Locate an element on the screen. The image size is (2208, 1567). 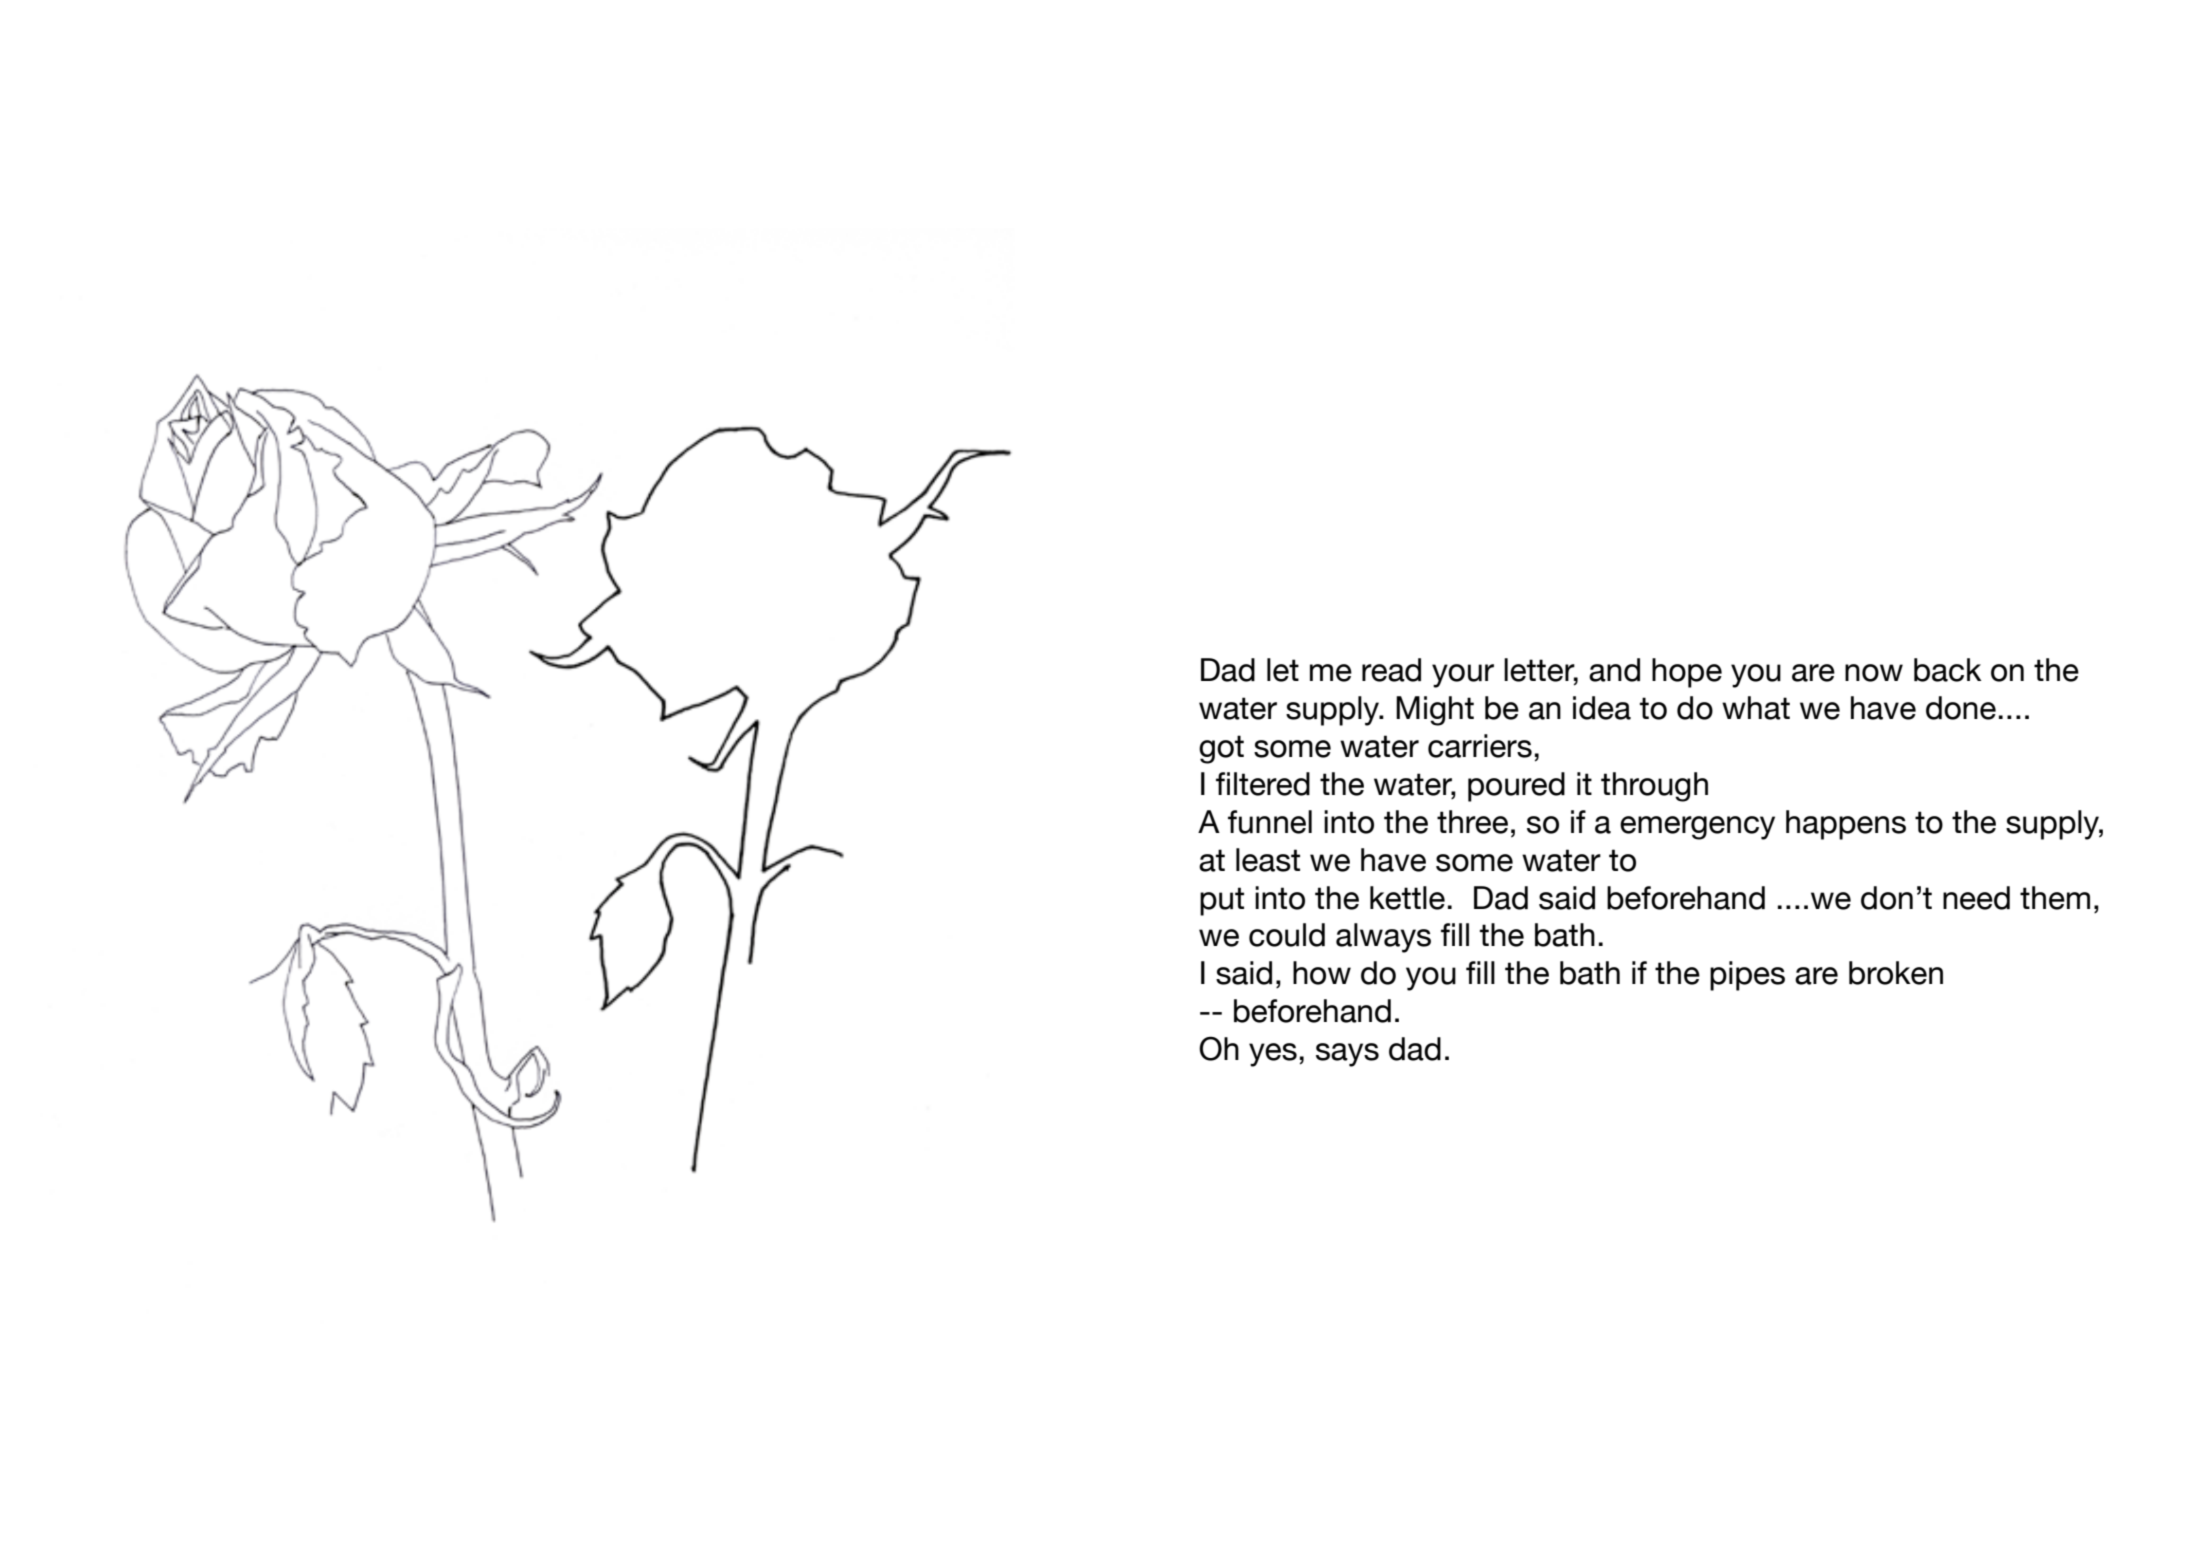
broken is located at coordinates (1896, 973).
